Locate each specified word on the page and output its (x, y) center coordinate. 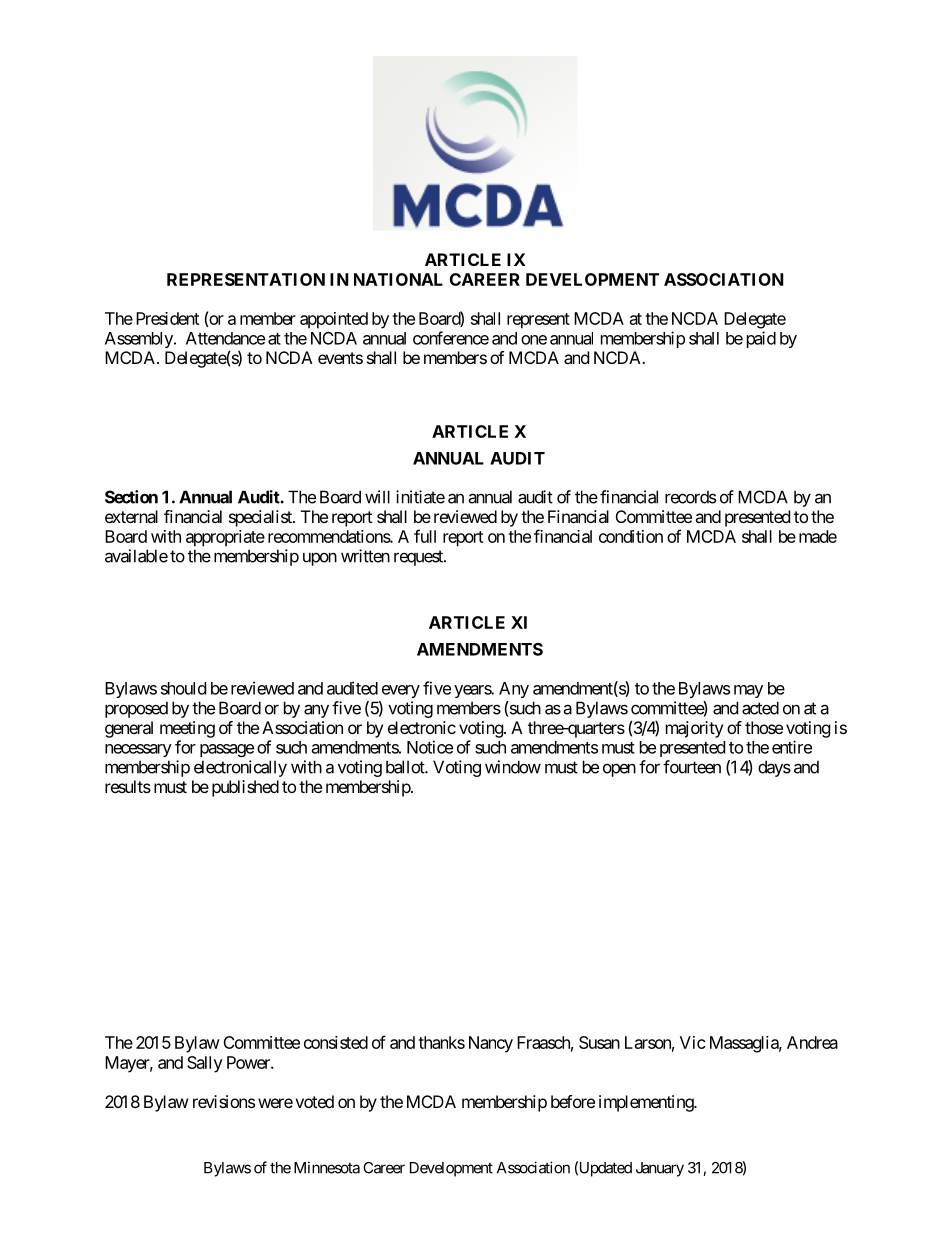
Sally (205, 1064)
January (660, 1169)
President (167, 318)
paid (761, 339)
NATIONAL (398, 279)
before (573, 1101)
